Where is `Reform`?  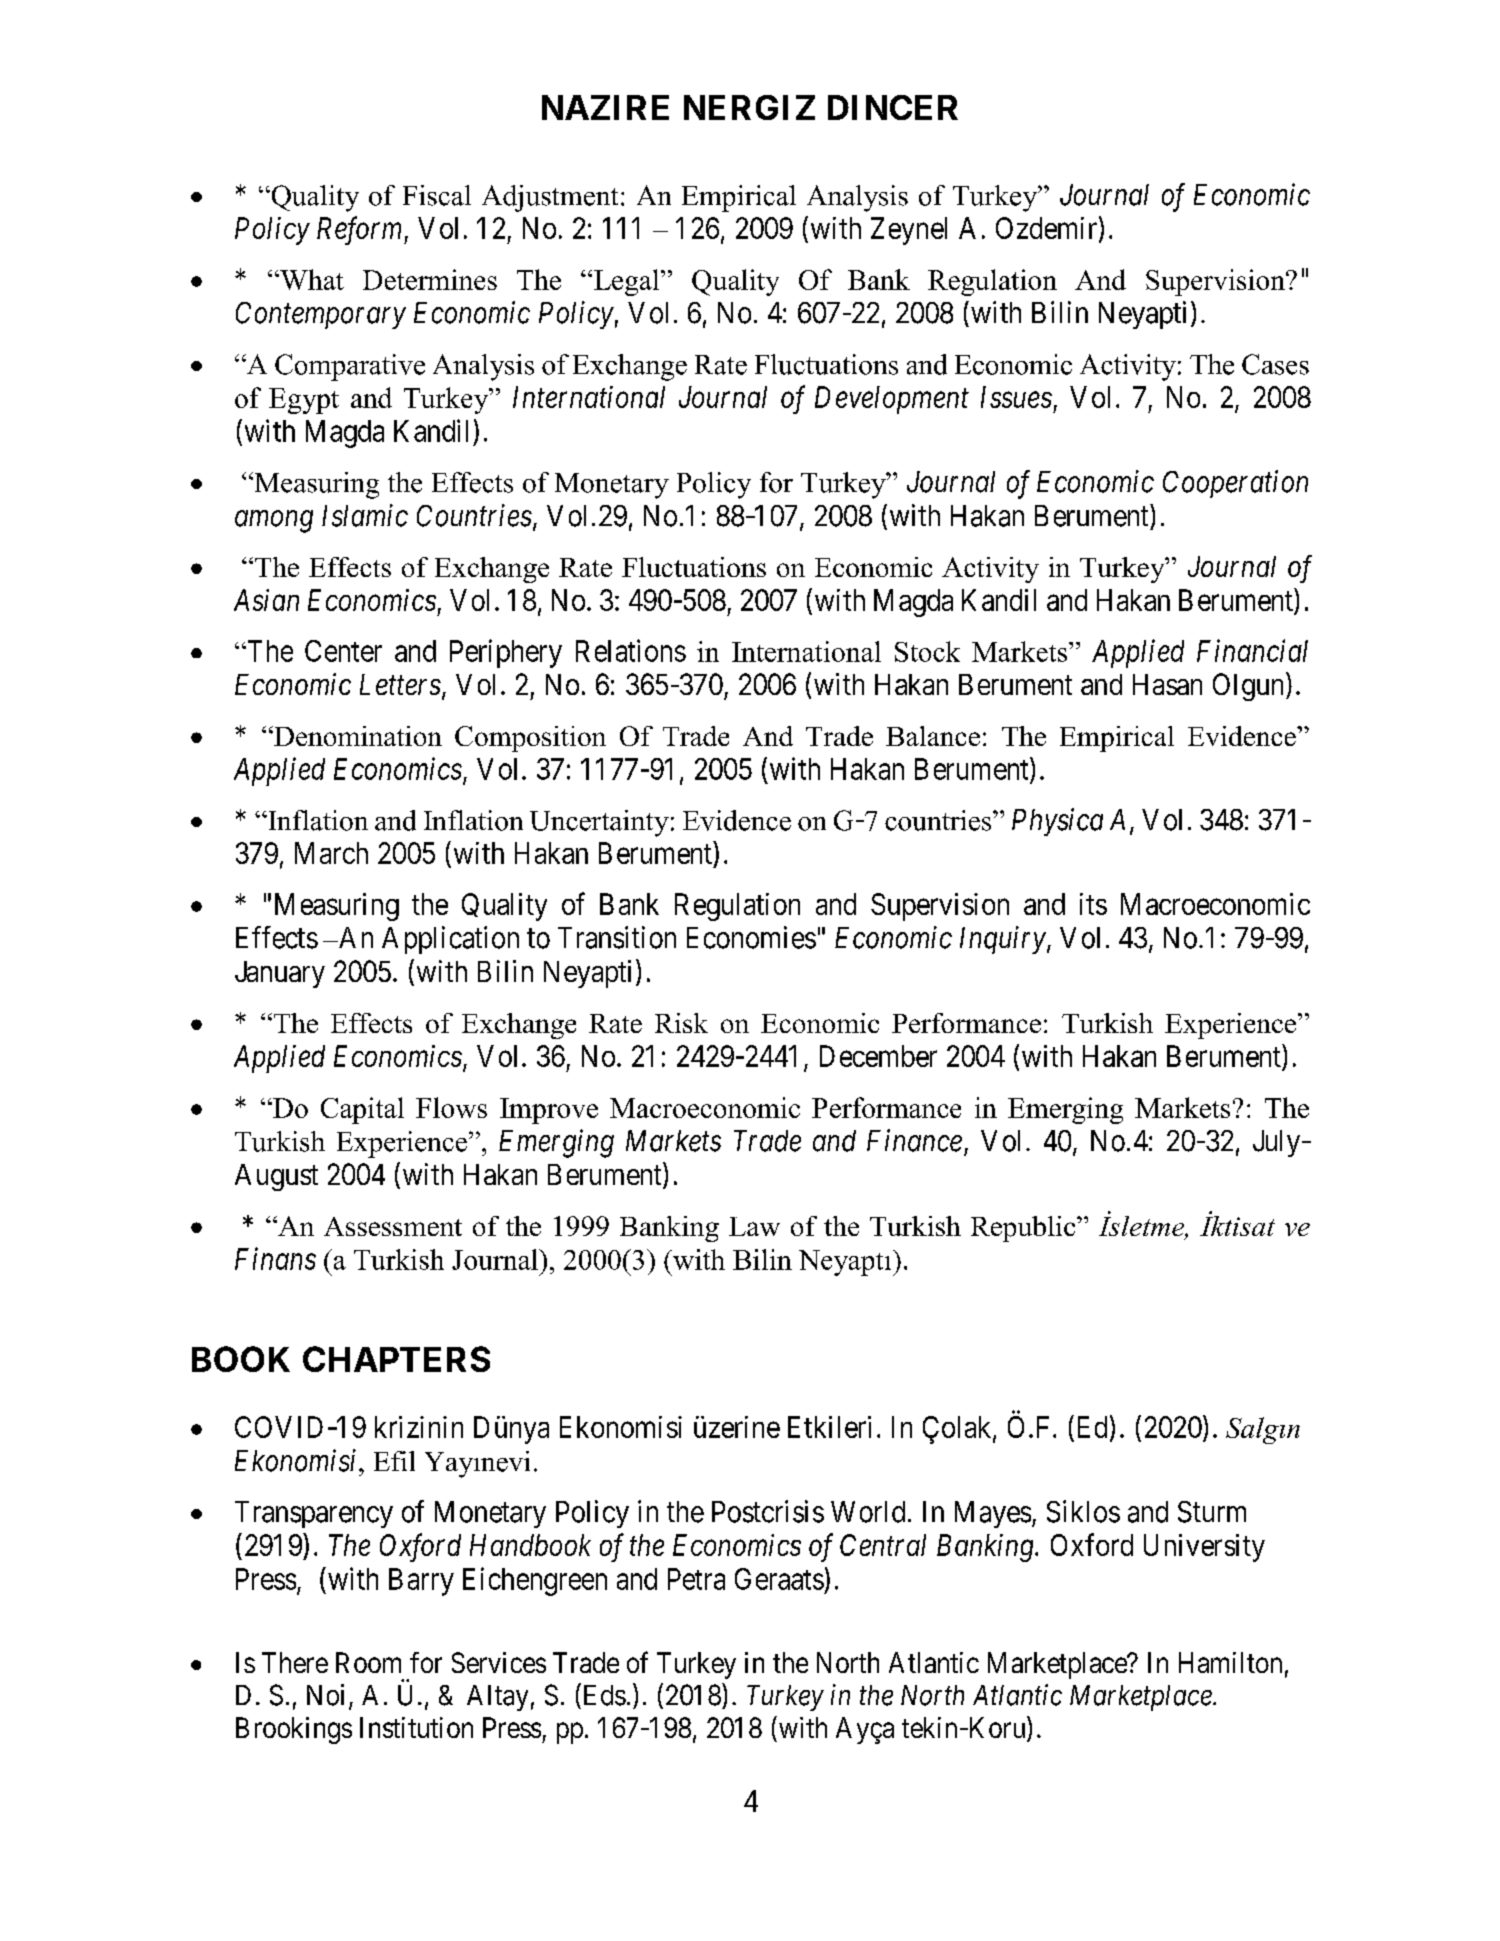
Reform is located at coordinates (361, 230).
